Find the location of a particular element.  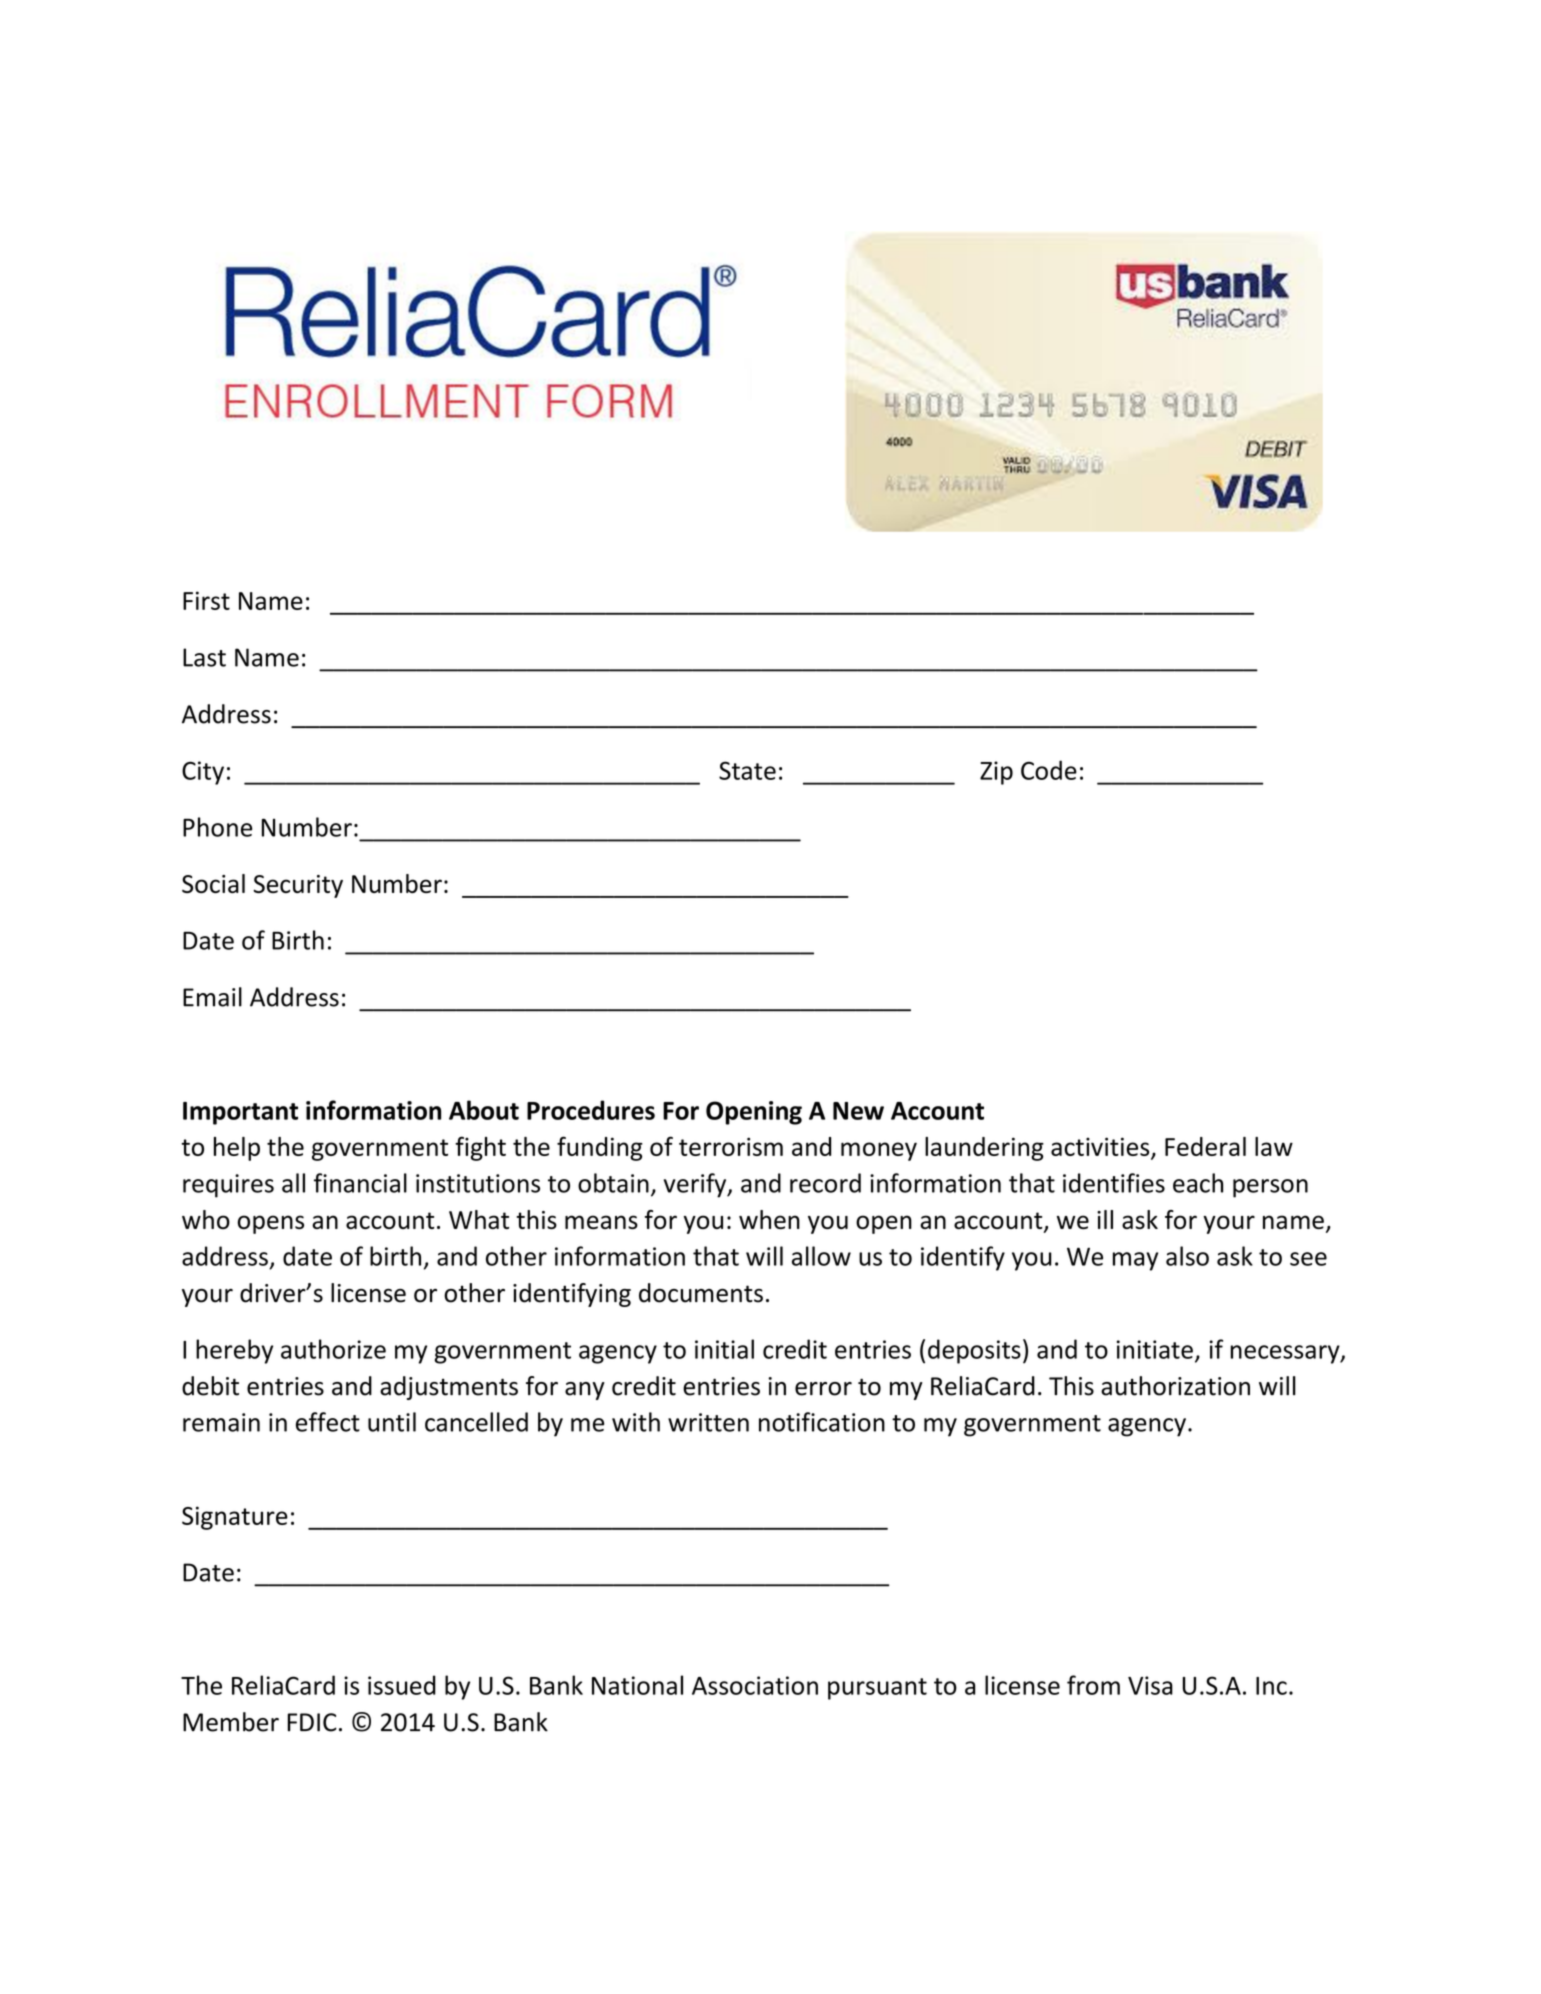

Code is located at coordinates (1049, 770).
